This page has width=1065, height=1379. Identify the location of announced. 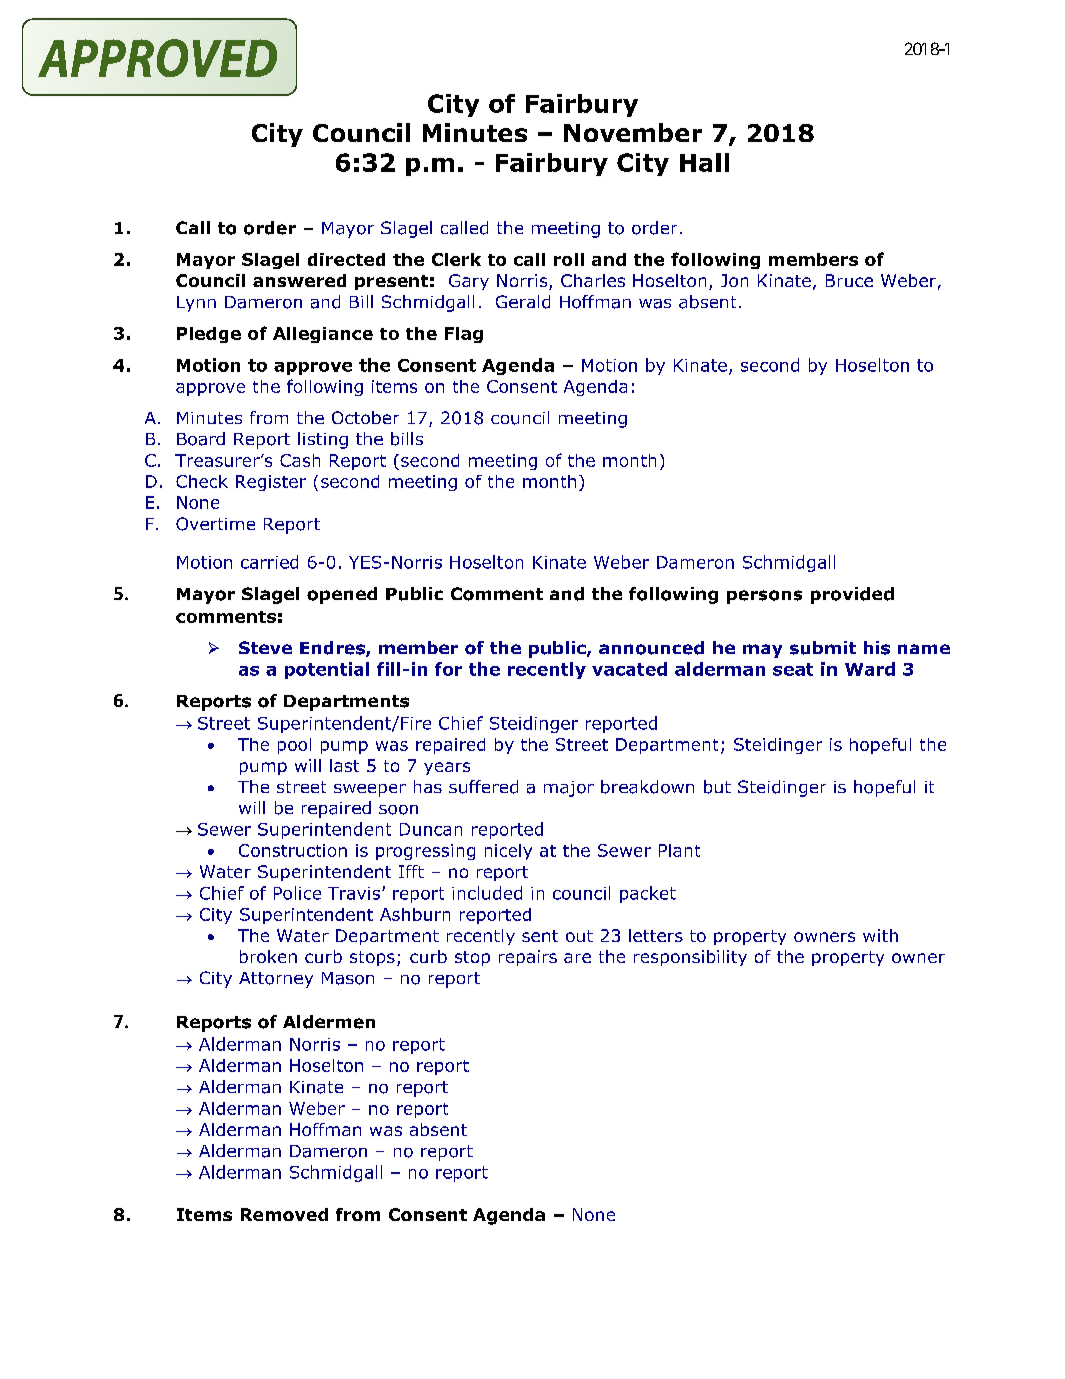
(651, 648).
